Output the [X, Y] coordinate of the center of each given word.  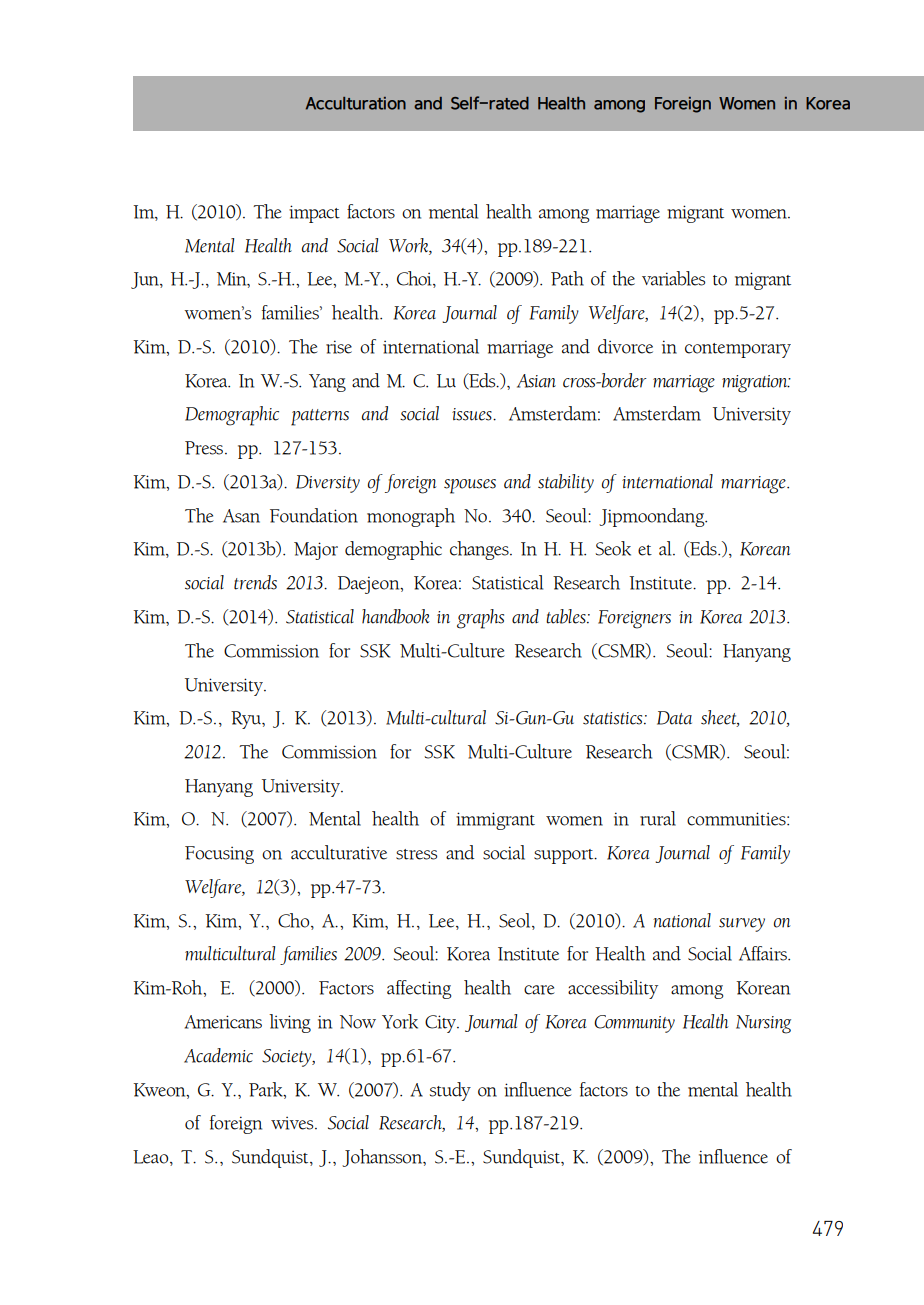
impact [314, 214]
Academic [218, 1055]
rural [658, 818]
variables [673, 278]
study [450, 1091]
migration [756, 384]
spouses [470, 486]
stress [416, 854]
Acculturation [356, 103]
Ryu [247, 720]
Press [205, 448]
